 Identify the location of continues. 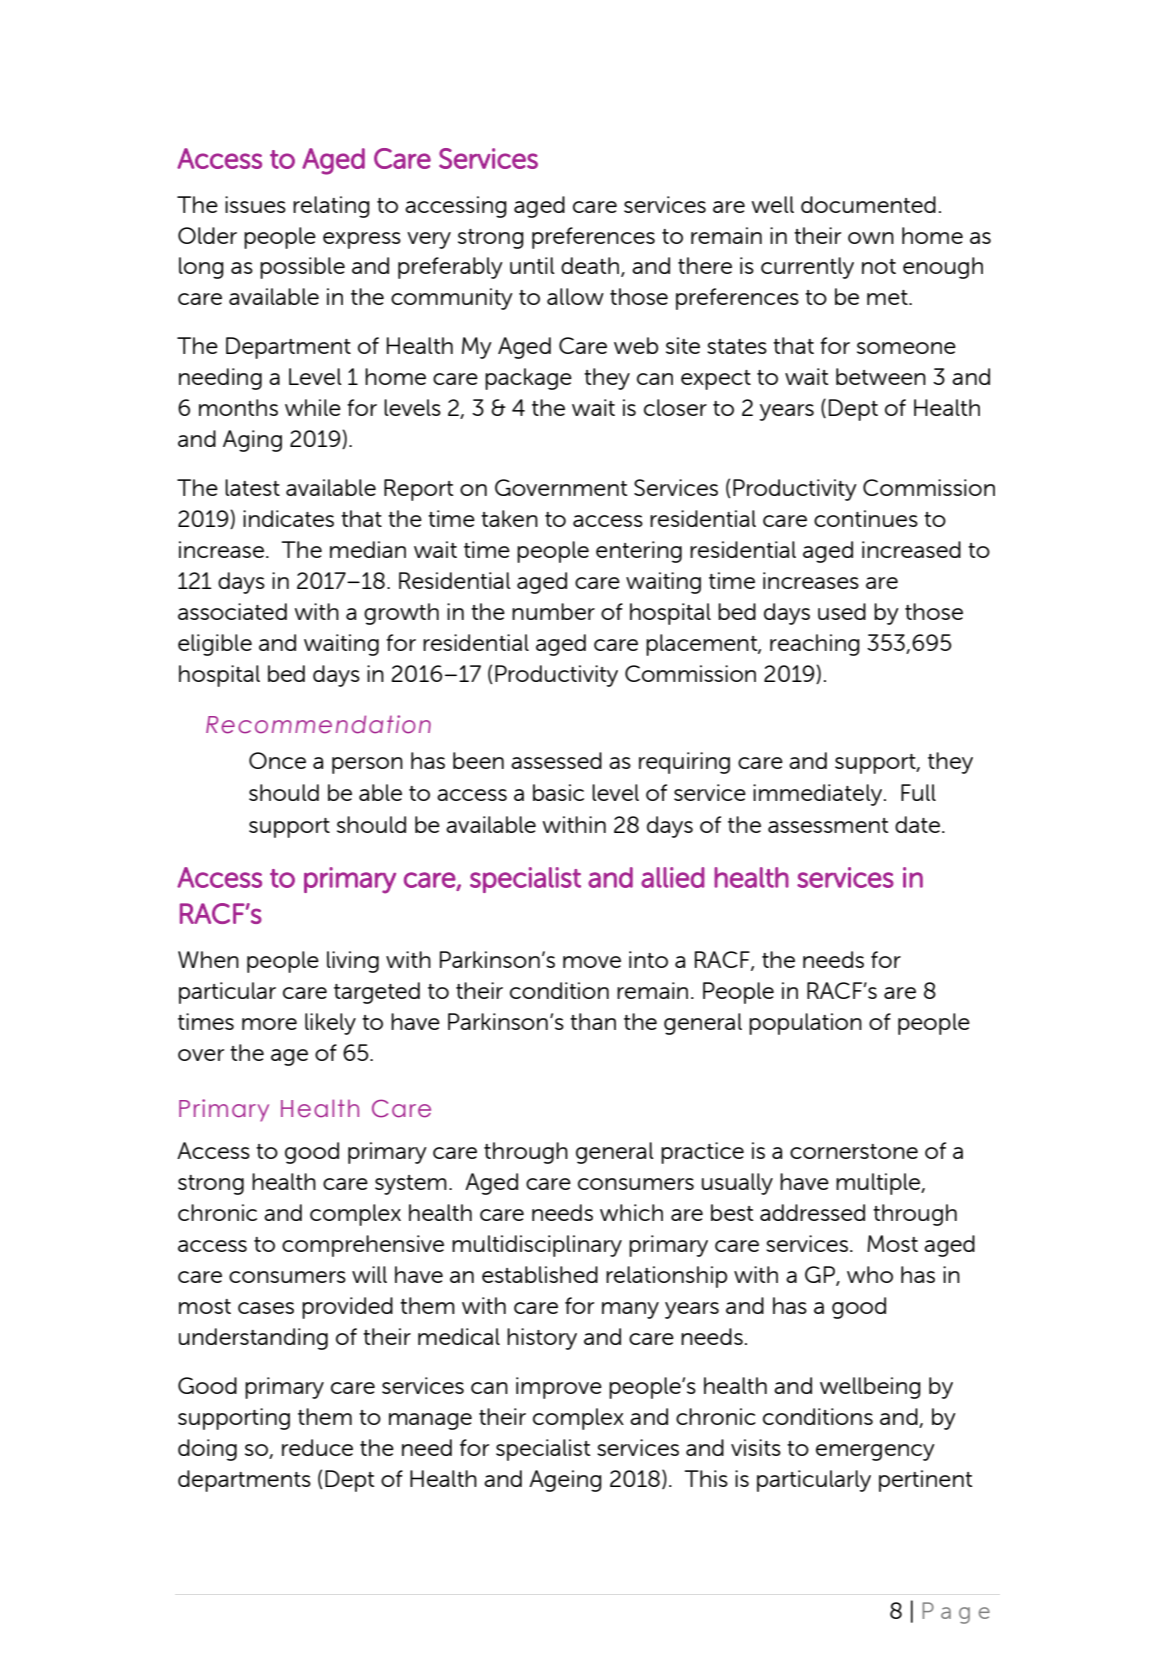
(866, 518).
